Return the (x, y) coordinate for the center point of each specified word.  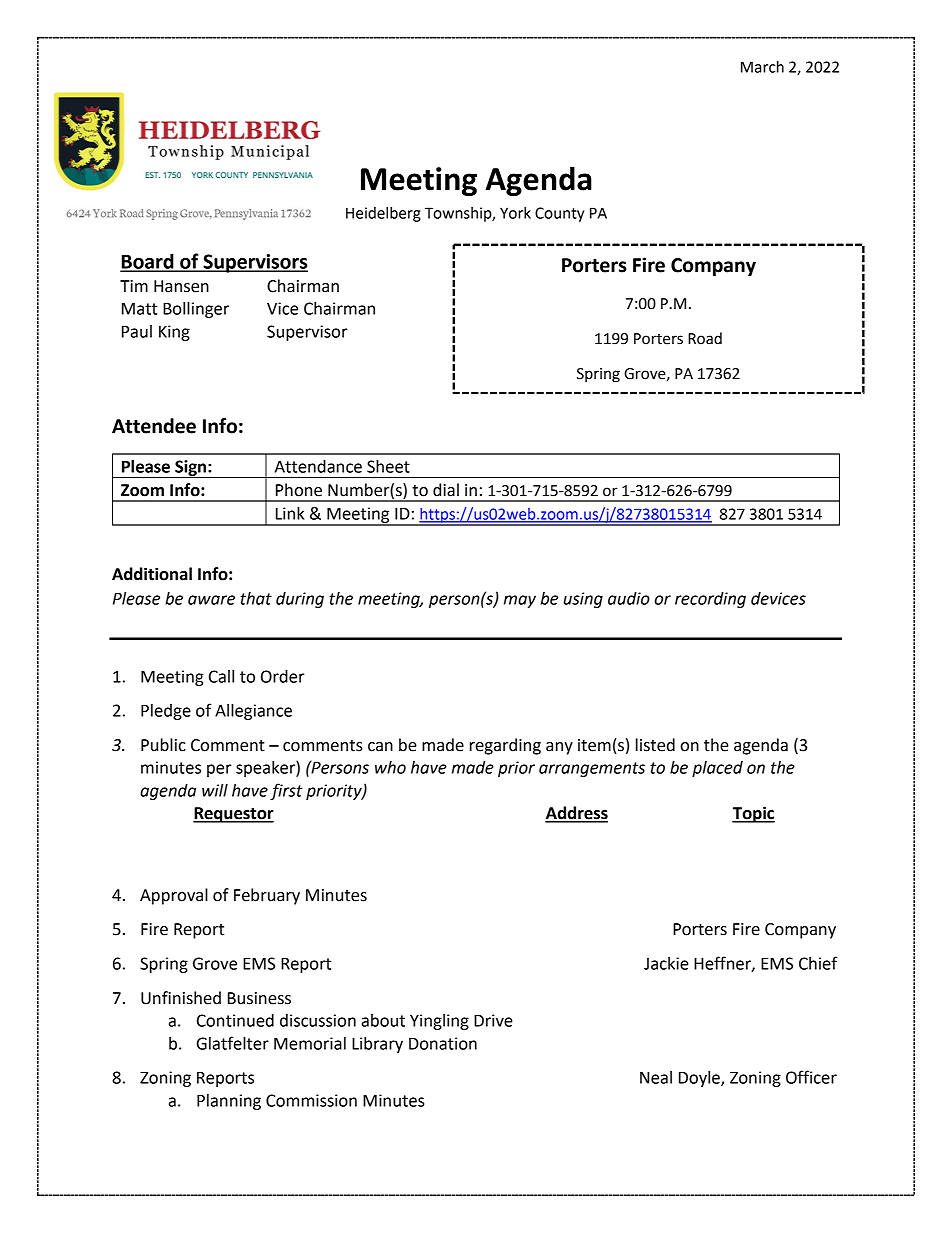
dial (446, 490)
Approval (174, 896)
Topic (753, 814)
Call (221, 676)
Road (705, 338)
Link (290, 513)
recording (710, 600)
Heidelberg (383, 214)
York (515, 213)
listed (655, 745)
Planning (229, 1102)
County (559, 214)
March (762, 67)
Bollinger (196, 310)
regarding (505, 746)
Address (576, 814)
